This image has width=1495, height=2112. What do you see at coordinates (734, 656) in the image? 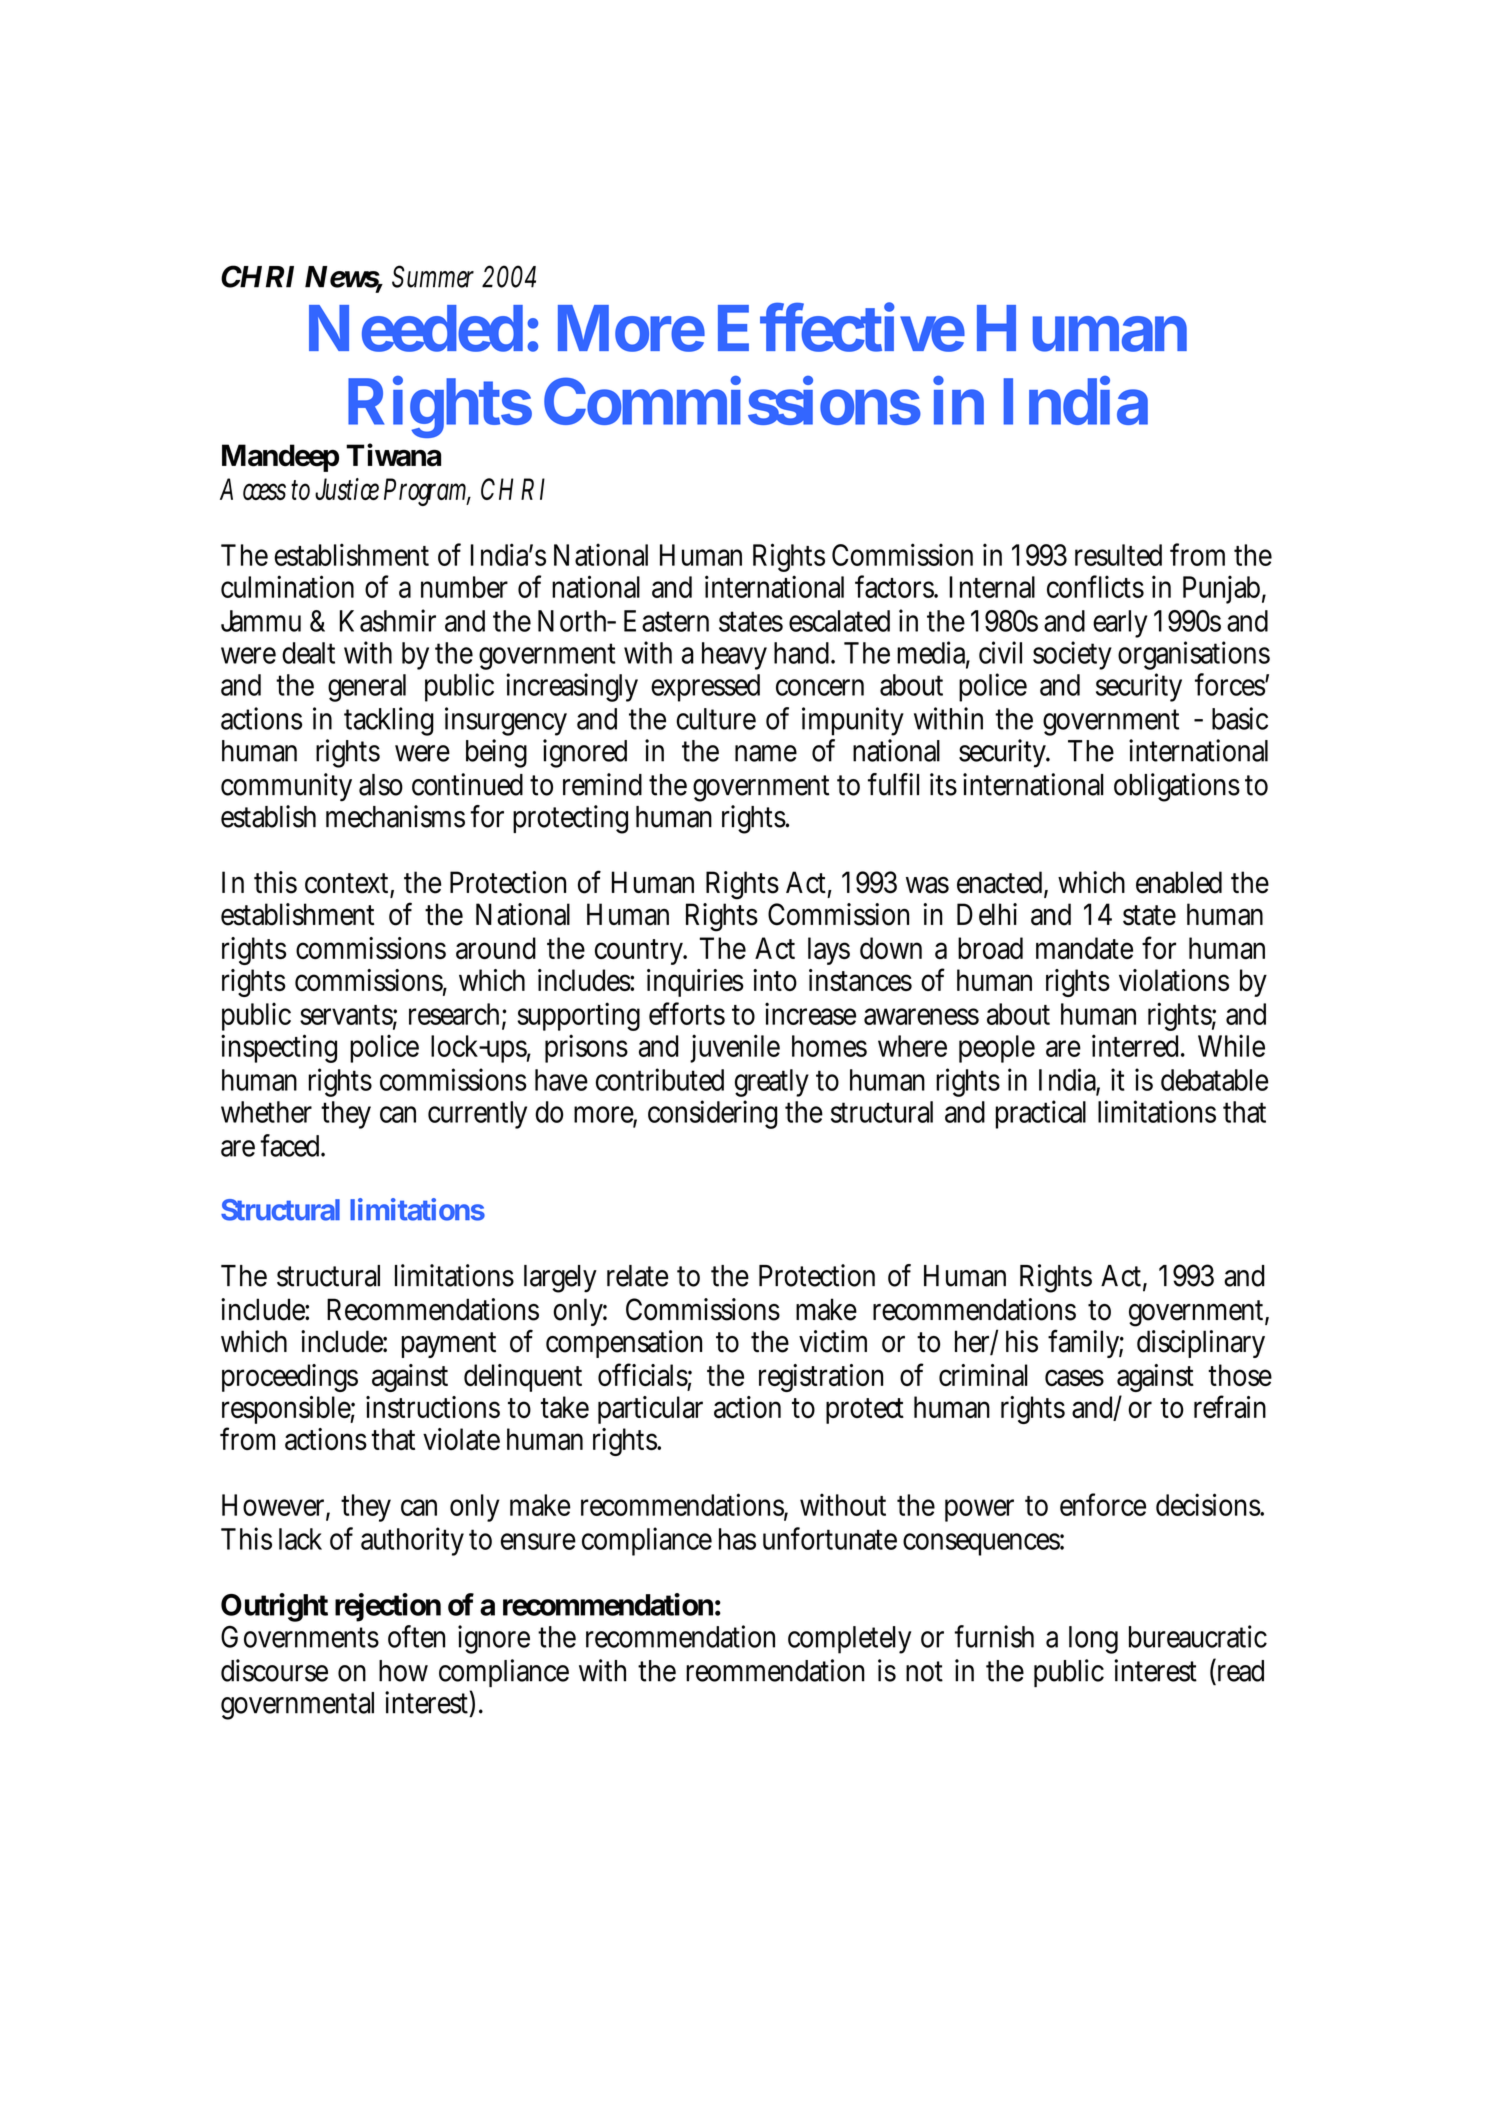
I see `heavy` at bounding box center [734, 656].
